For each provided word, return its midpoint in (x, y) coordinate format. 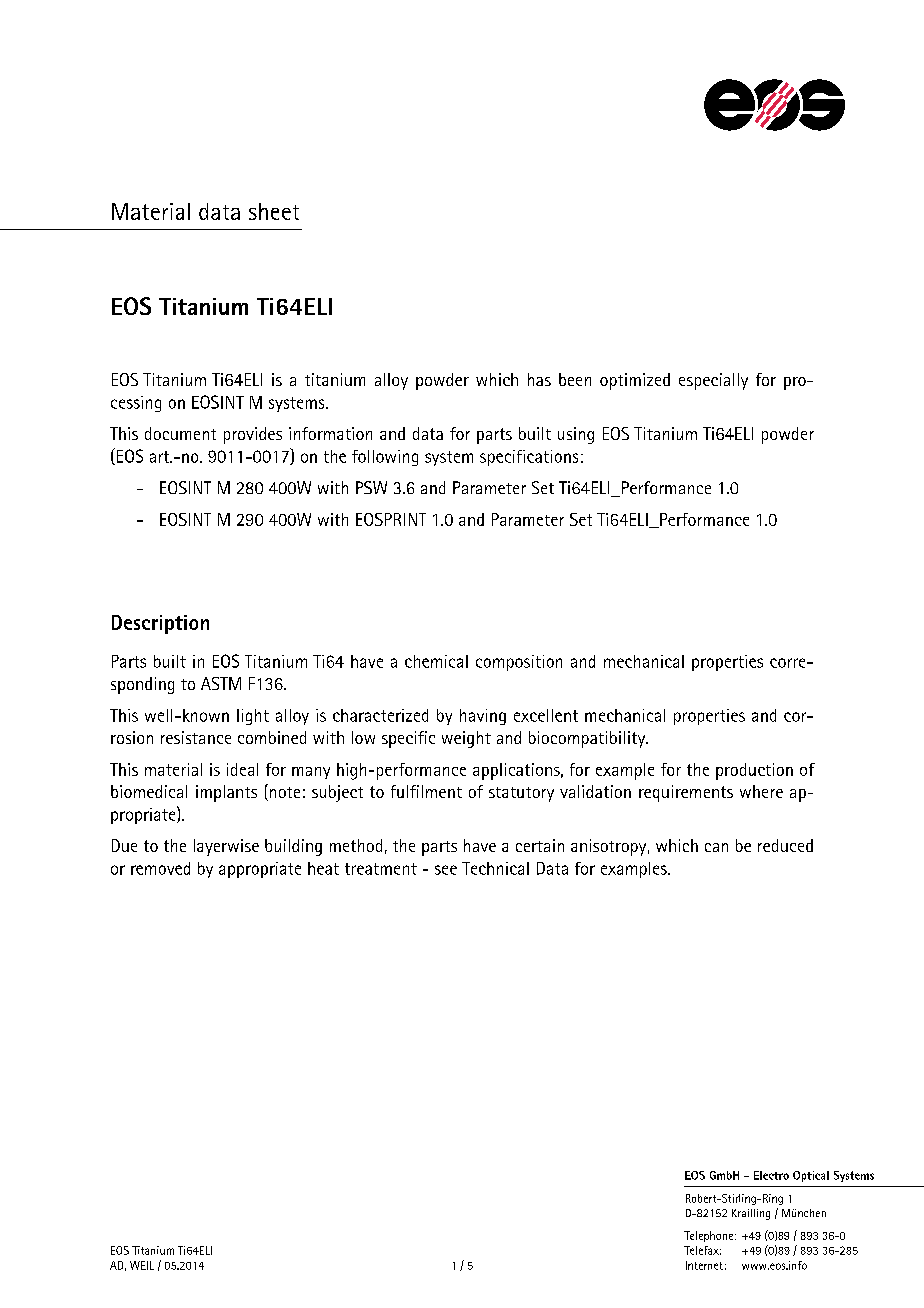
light (253, 717)
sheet (274, 211)
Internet (704, 1265)
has (539, 379)
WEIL (142, 1265)
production (754, 771)
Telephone (708, 1236)
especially (713, 381)
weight (466, 739)
